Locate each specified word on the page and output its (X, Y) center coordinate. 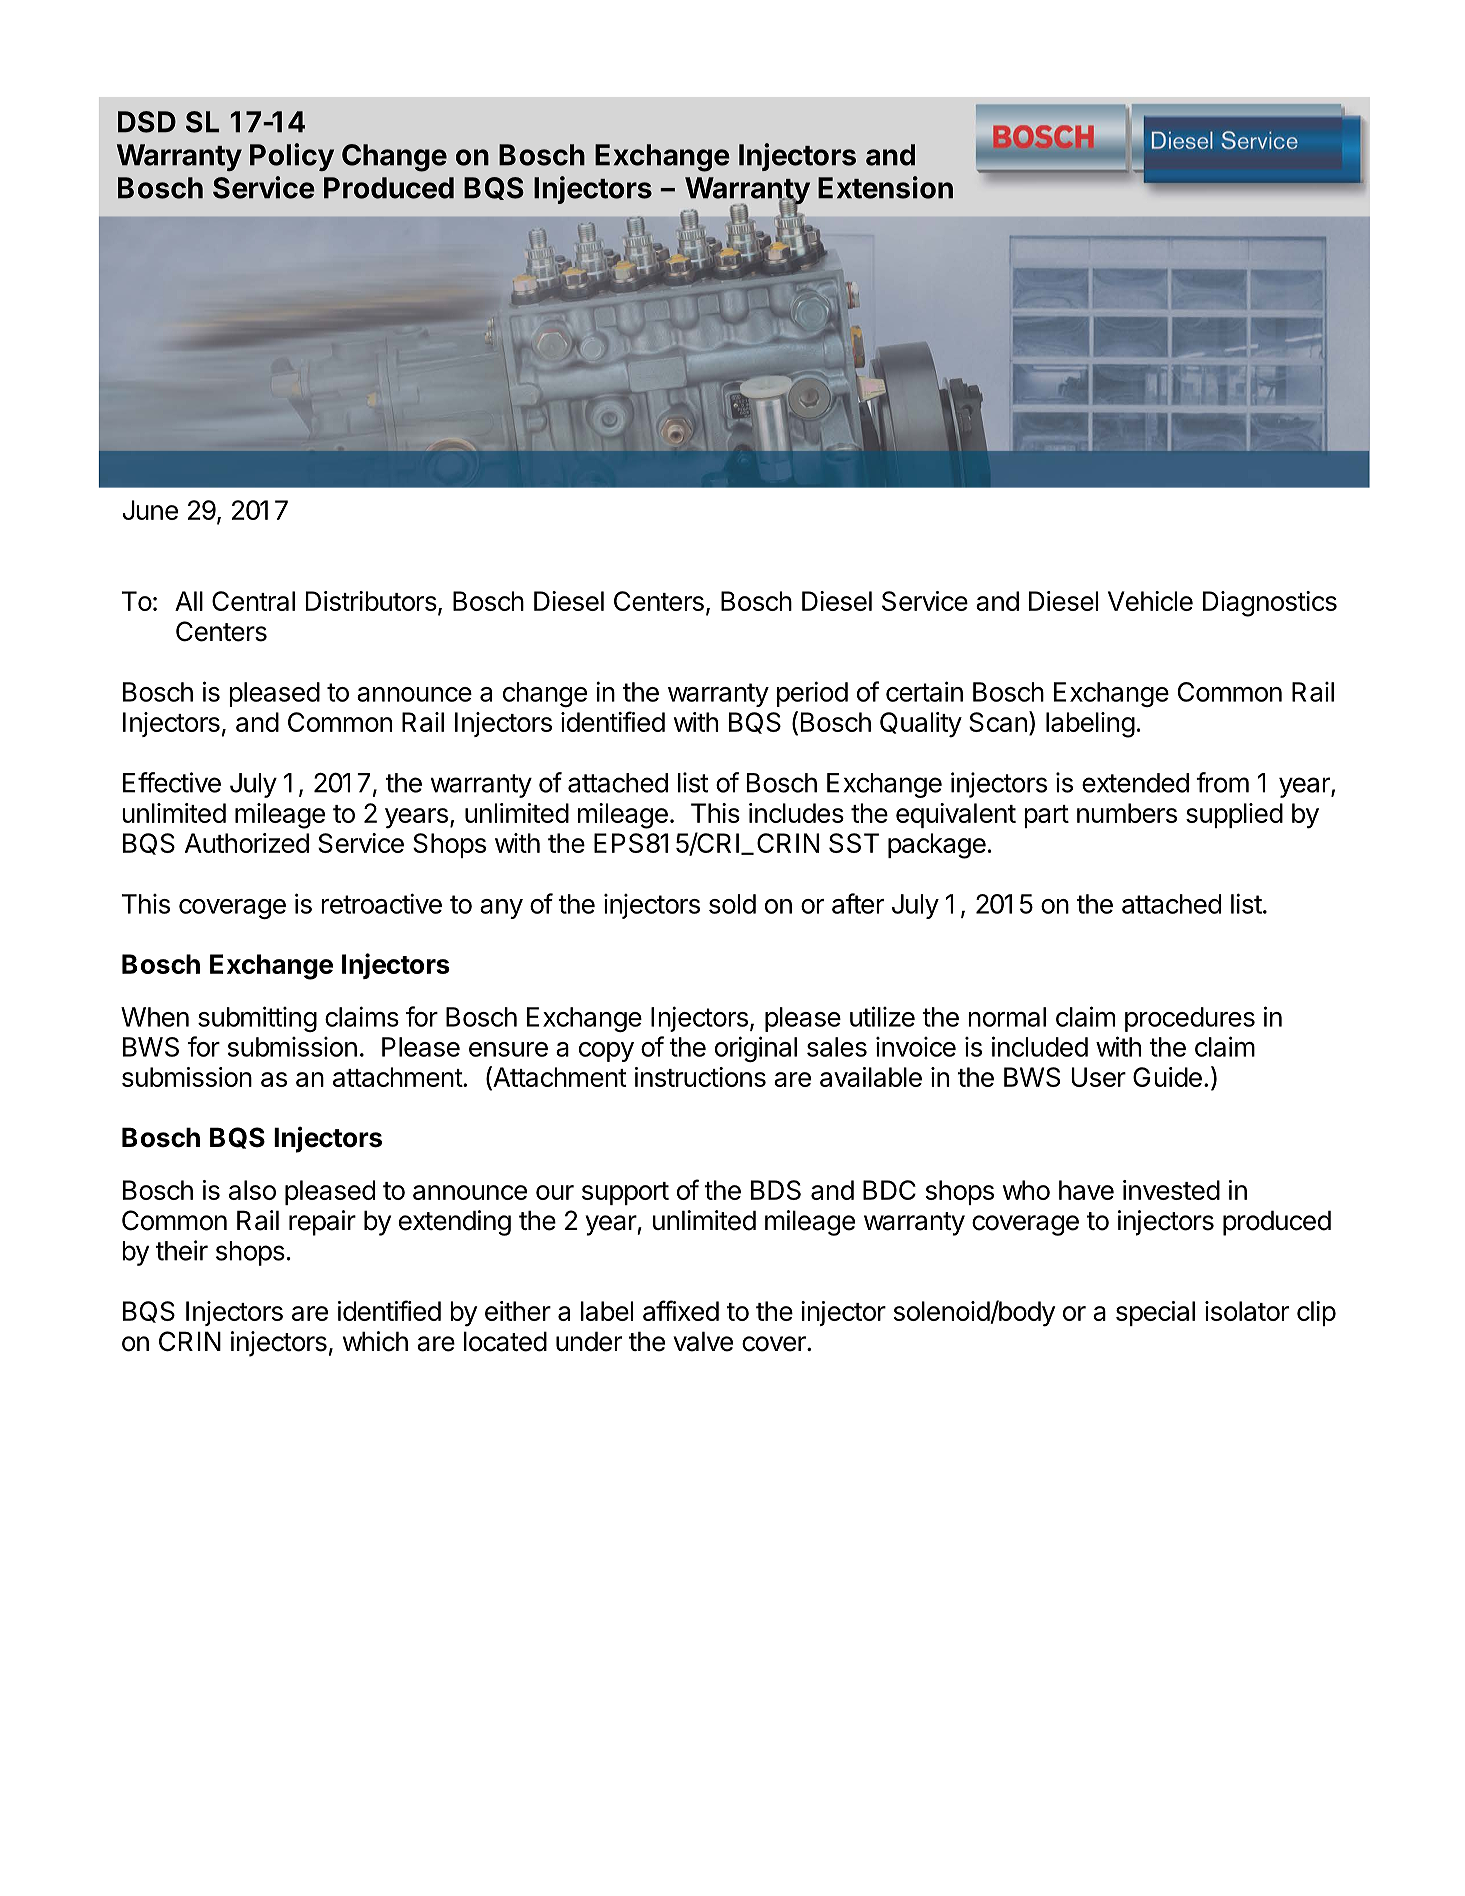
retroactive (381, 903)
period (812, 694)
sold (732, 904)
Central (253, 601)
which (375, 1341)
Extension (885, 187)
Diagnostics (1270, 604)
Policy (292, 157)
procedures (1190, 1019)
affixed (681, 1310)
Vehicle (1150, 601)
